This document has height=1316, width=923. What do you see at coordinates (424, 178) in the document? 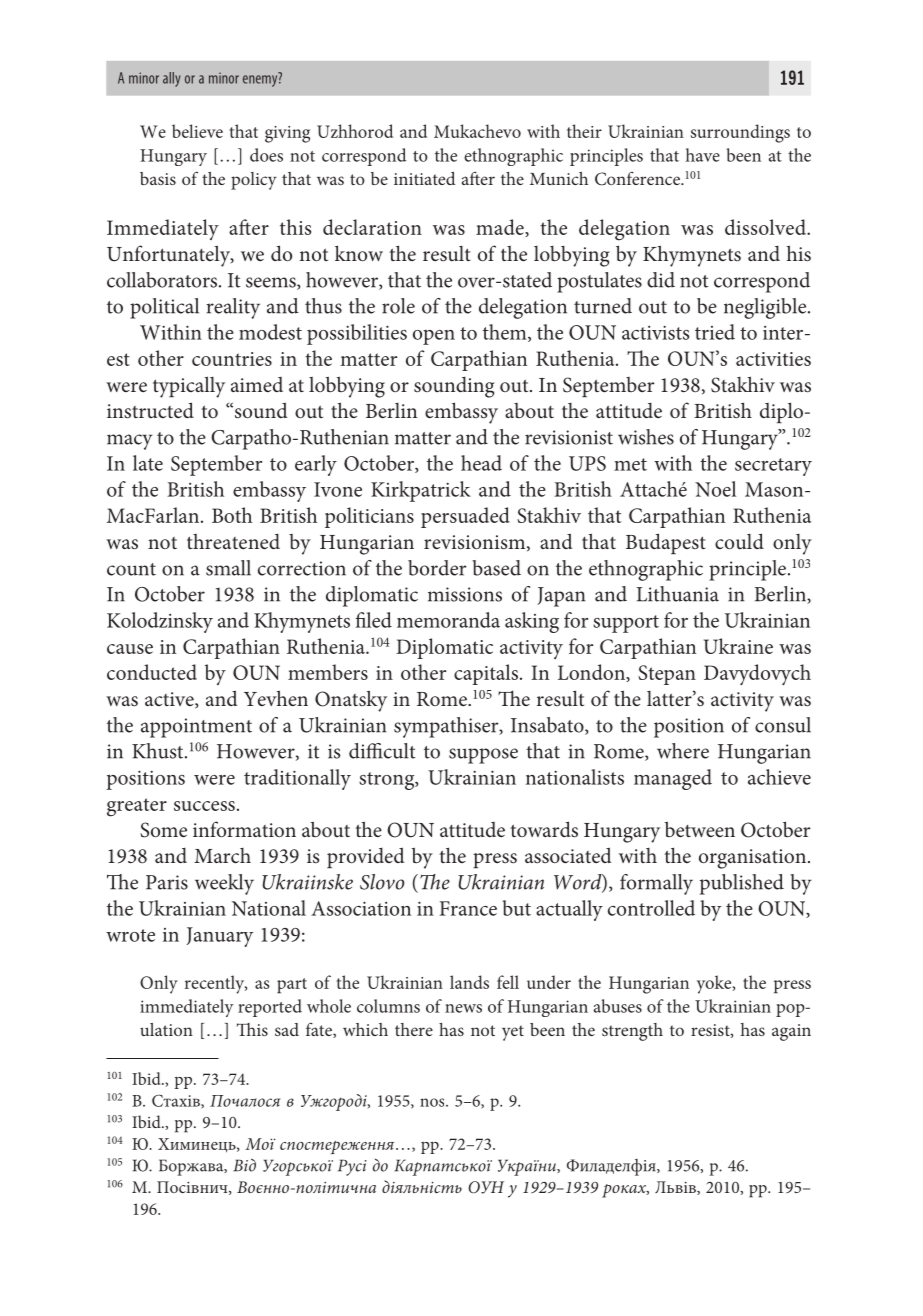
I see `initiated` at bounding box center [424, 178].
